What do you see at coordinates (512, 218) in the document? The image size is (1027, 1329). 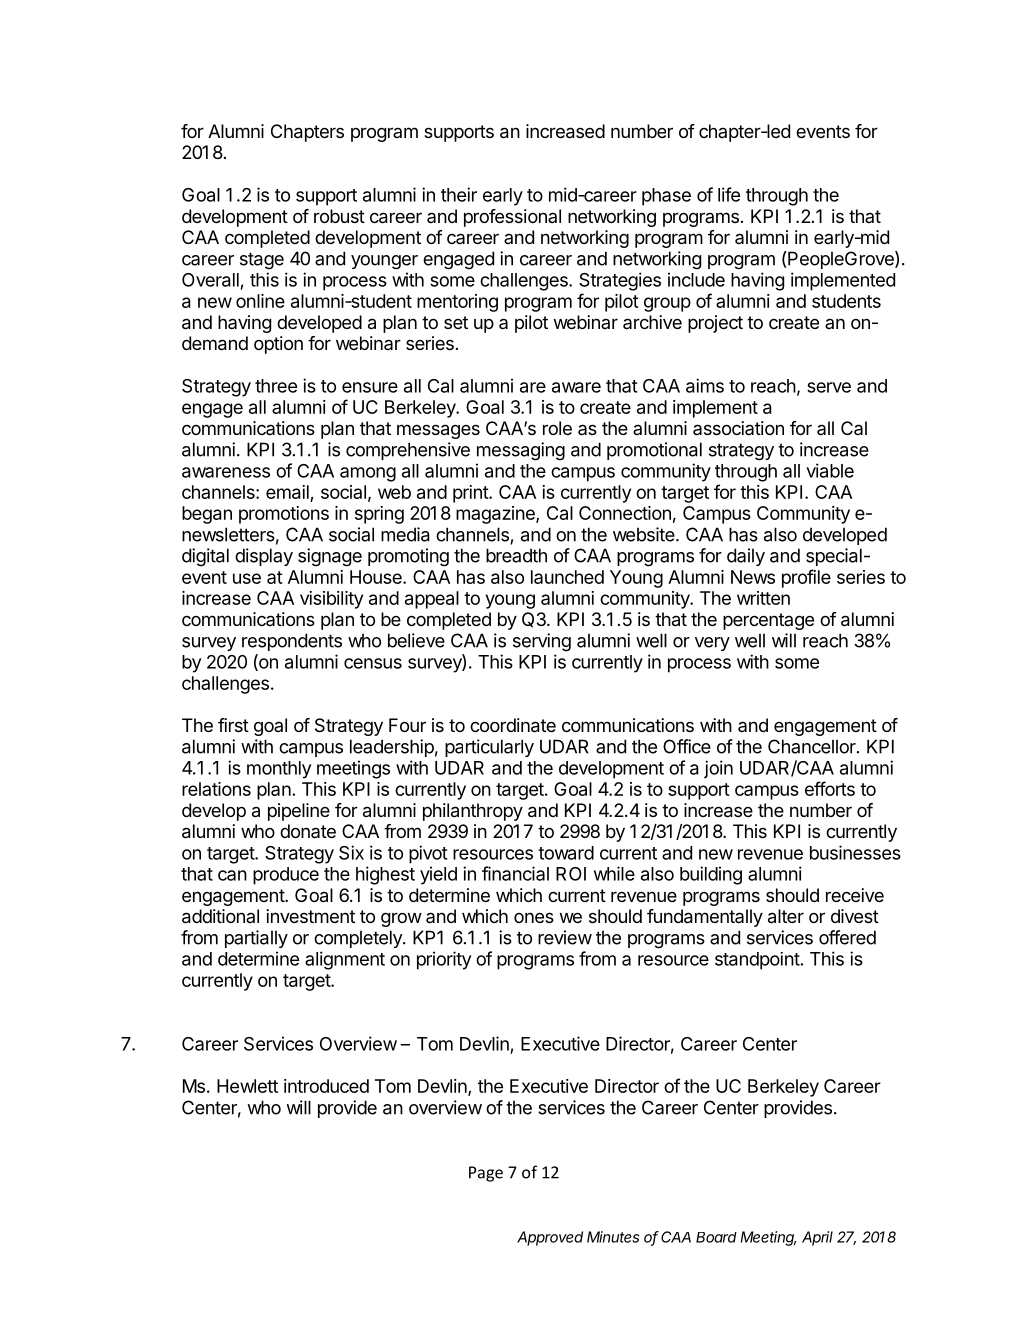 I see `professional` at bounding box center [512, 218].
